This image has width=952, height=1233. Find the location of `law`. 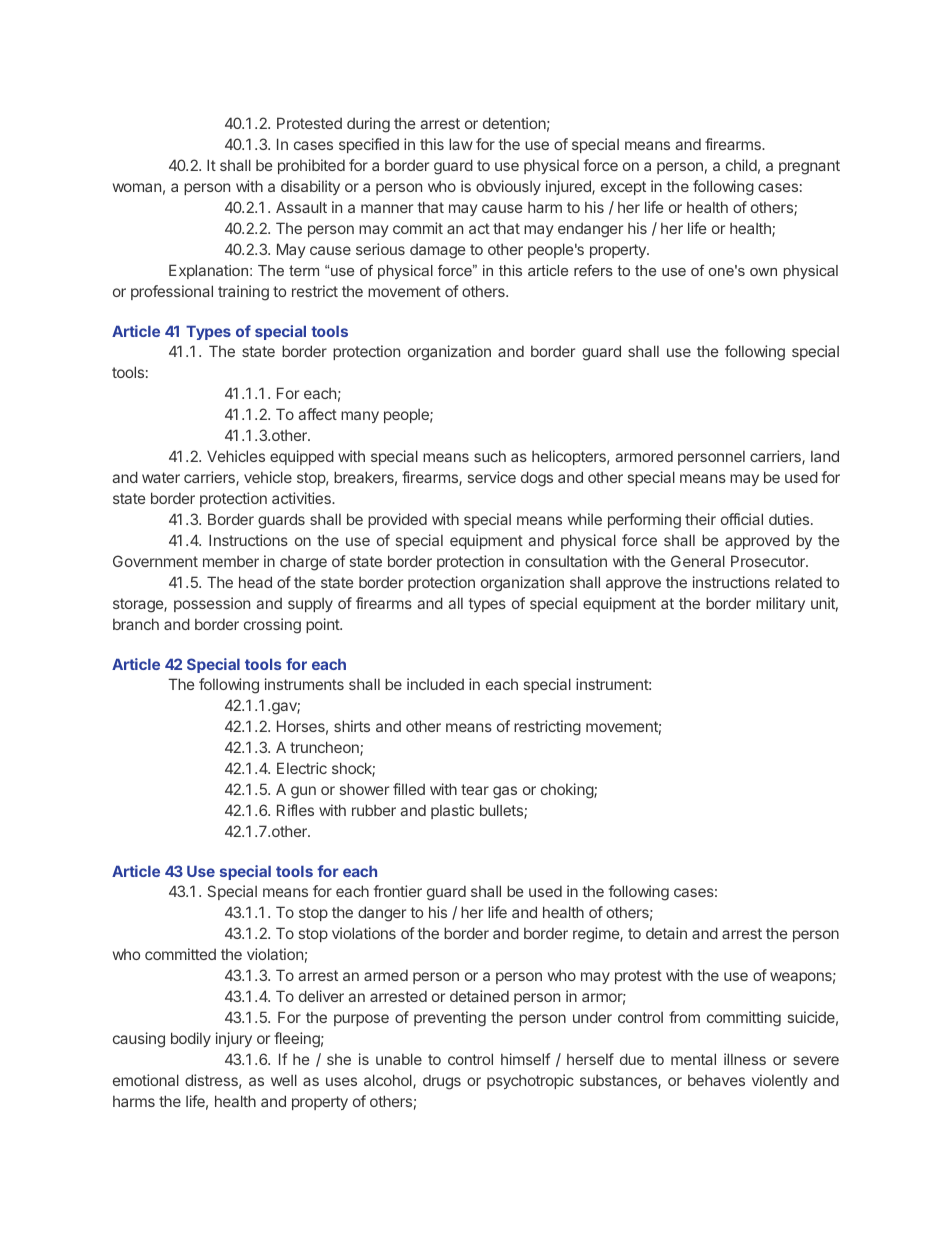

law is located at coordinates (461, 144).
